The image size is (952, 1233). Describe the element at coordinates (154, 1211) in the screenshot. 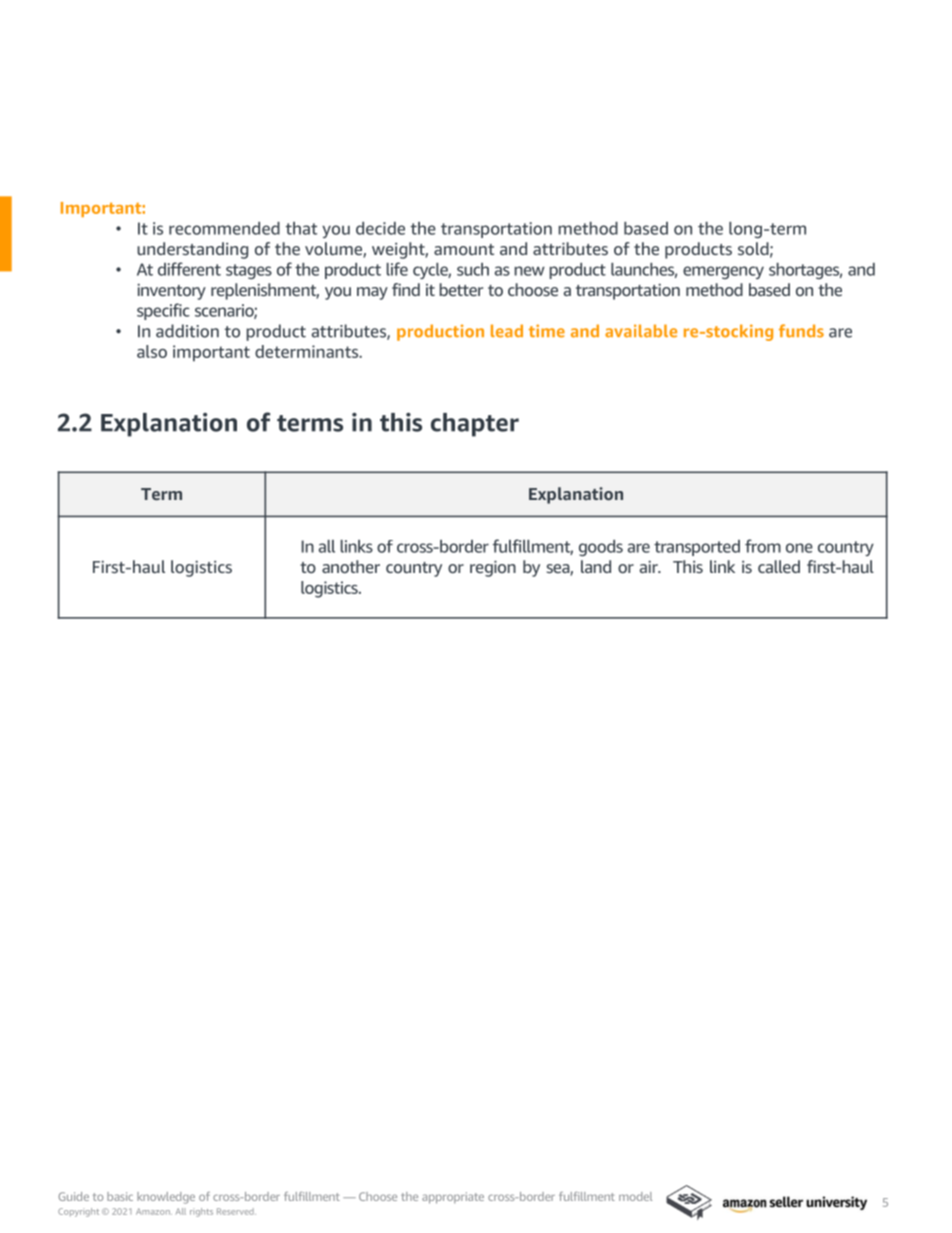

I see `Amazon` at that location.
